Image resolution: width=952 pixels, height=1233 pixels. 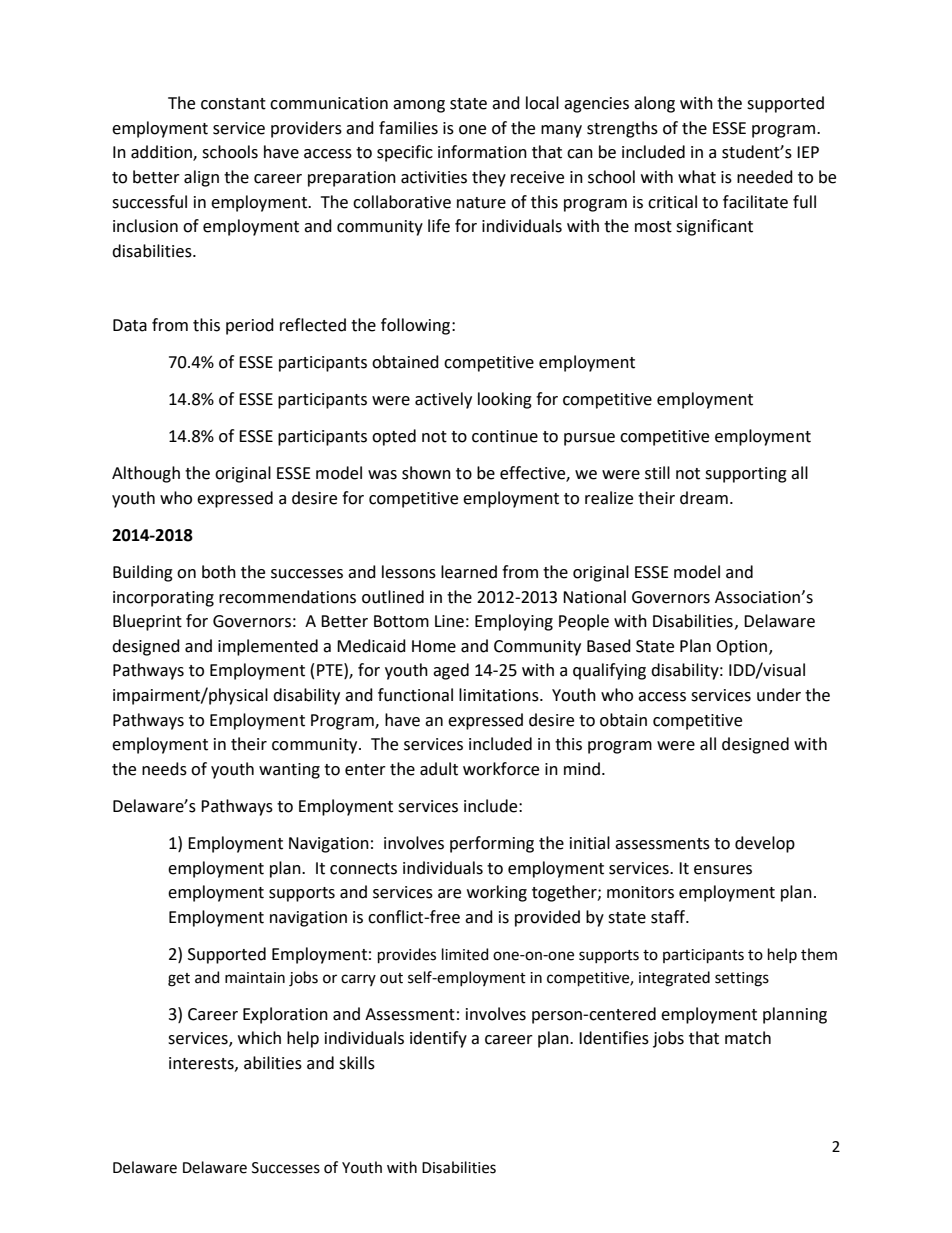 What do you see at coordinates (469, 572) in the screenshot?
I see `learned` at bounding box center [469, 572].
